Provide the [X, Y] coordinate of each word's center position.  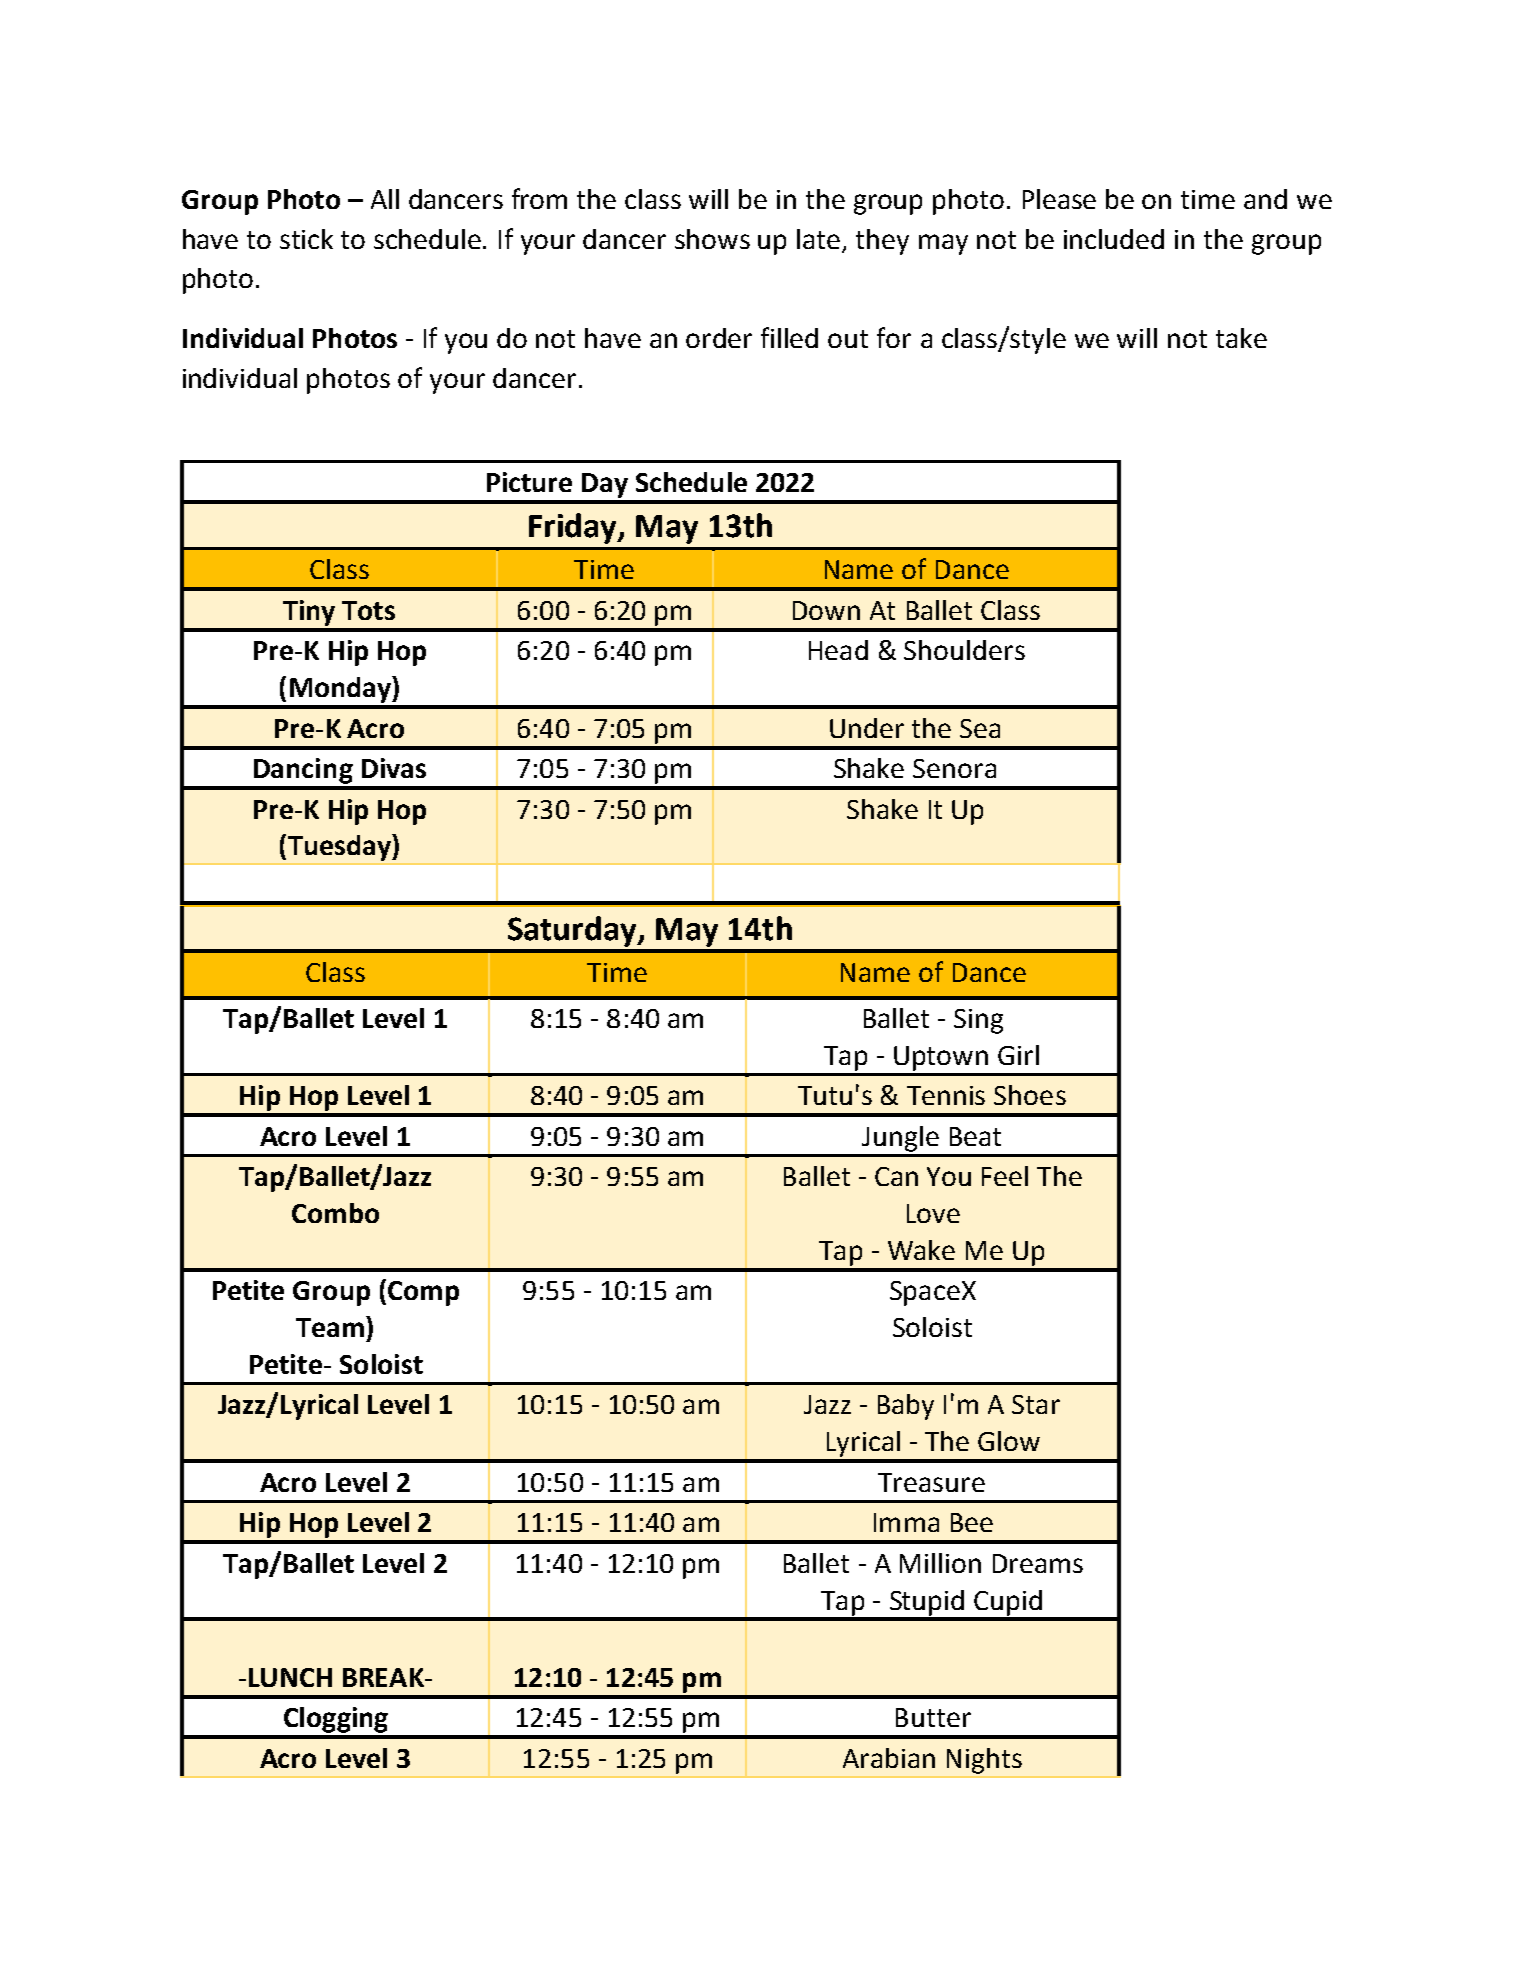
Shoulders [964, 650]
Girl [1018, 1055]
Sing [978, 1021]
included [1114, 239]
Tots [368, 610]
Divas [394, 768]
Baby [906, 1407]
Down [826, 610]
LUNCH [290, 1677]
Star [1036, 1404]
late [820, 240]
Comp [423, 1293]
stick [306, 239]
